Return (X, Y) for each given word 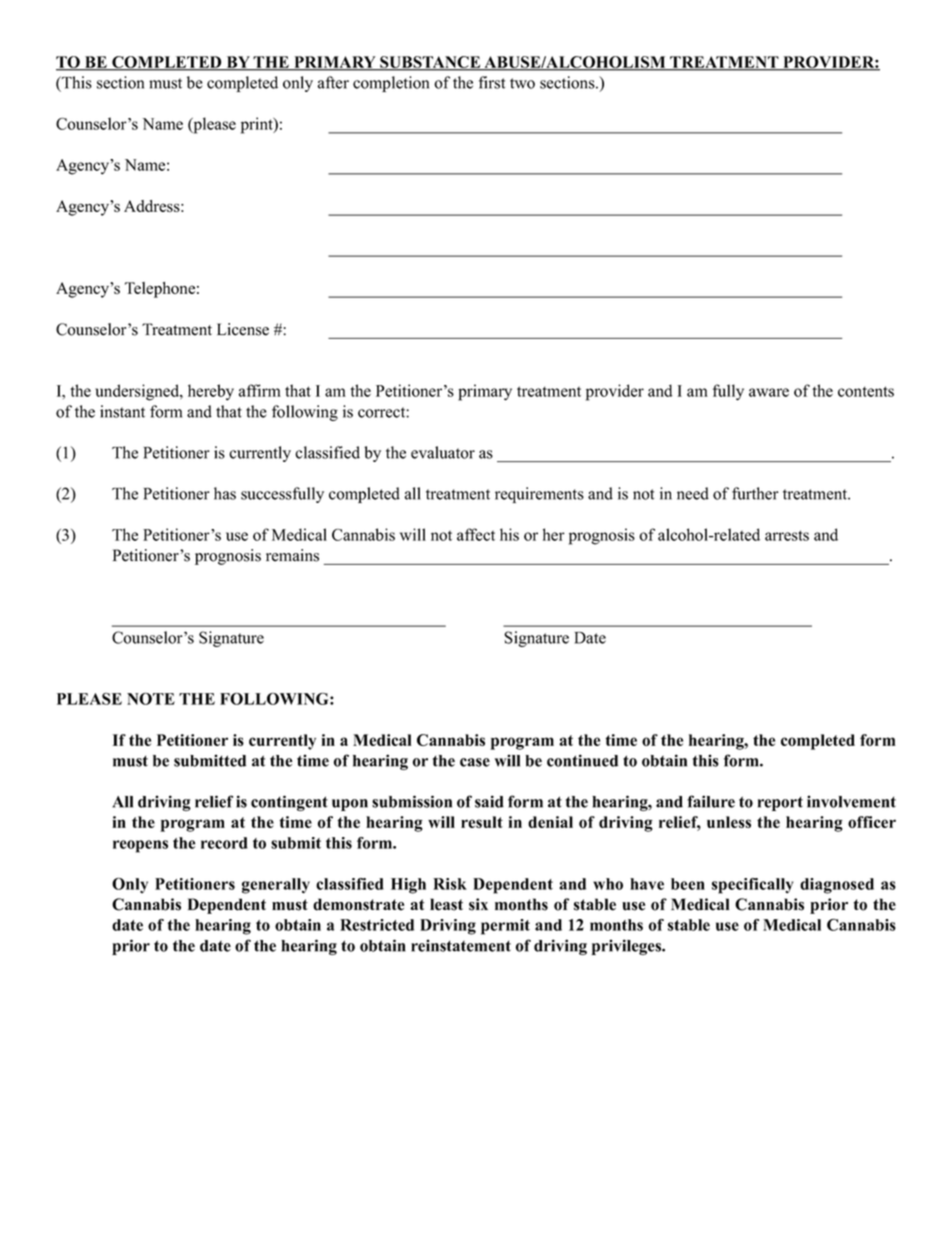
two (522, 83)
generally (276, 886)
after (333, 82)
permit (505, 927)
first (492, 82)
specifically (752, 886)
